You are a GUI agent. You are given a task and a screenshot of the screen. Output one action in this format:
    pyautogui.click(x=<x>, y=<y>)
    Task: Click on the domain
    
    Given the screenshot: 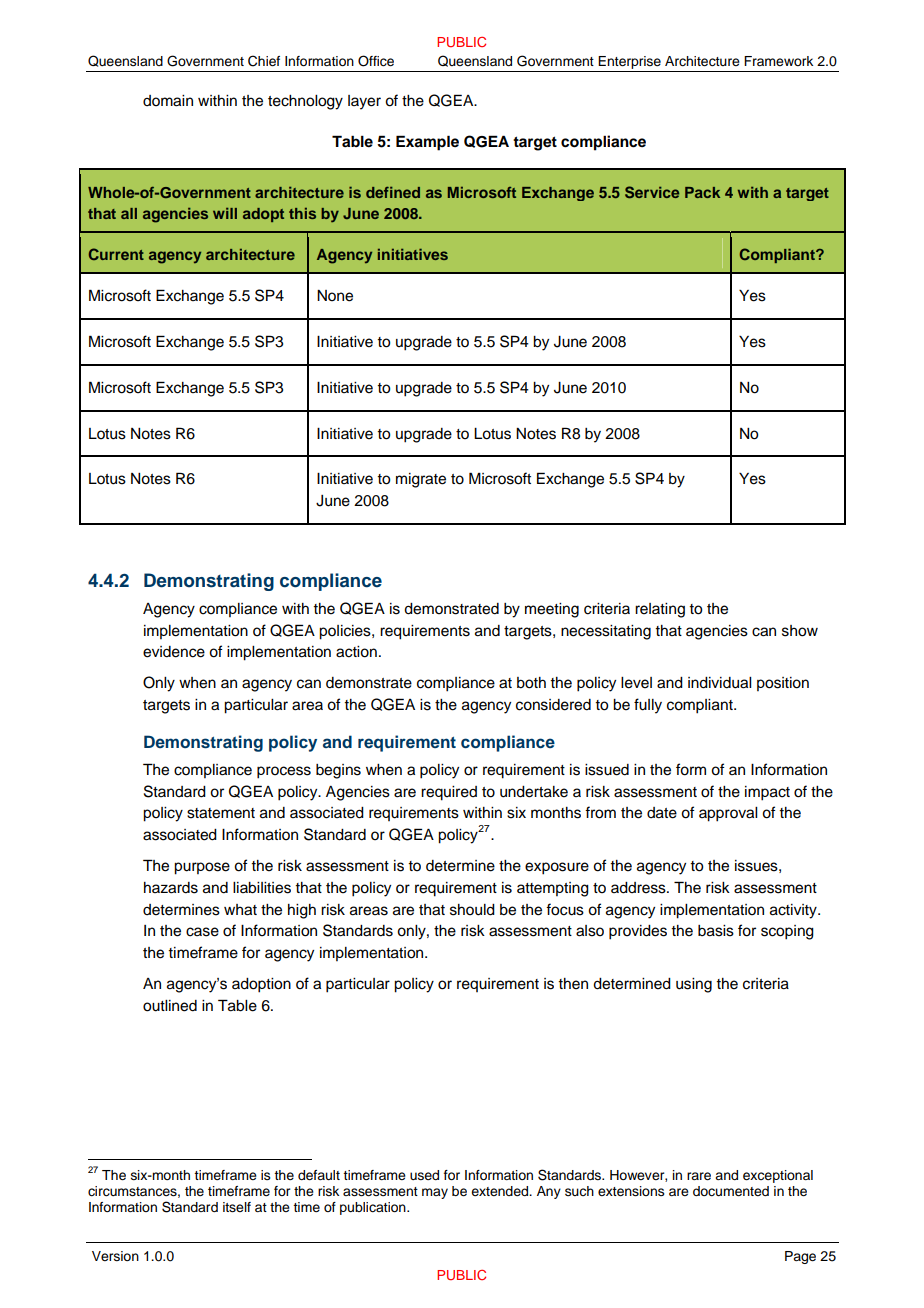 What is the action you would take?
    pyautogui.click(x=168, y=101)
